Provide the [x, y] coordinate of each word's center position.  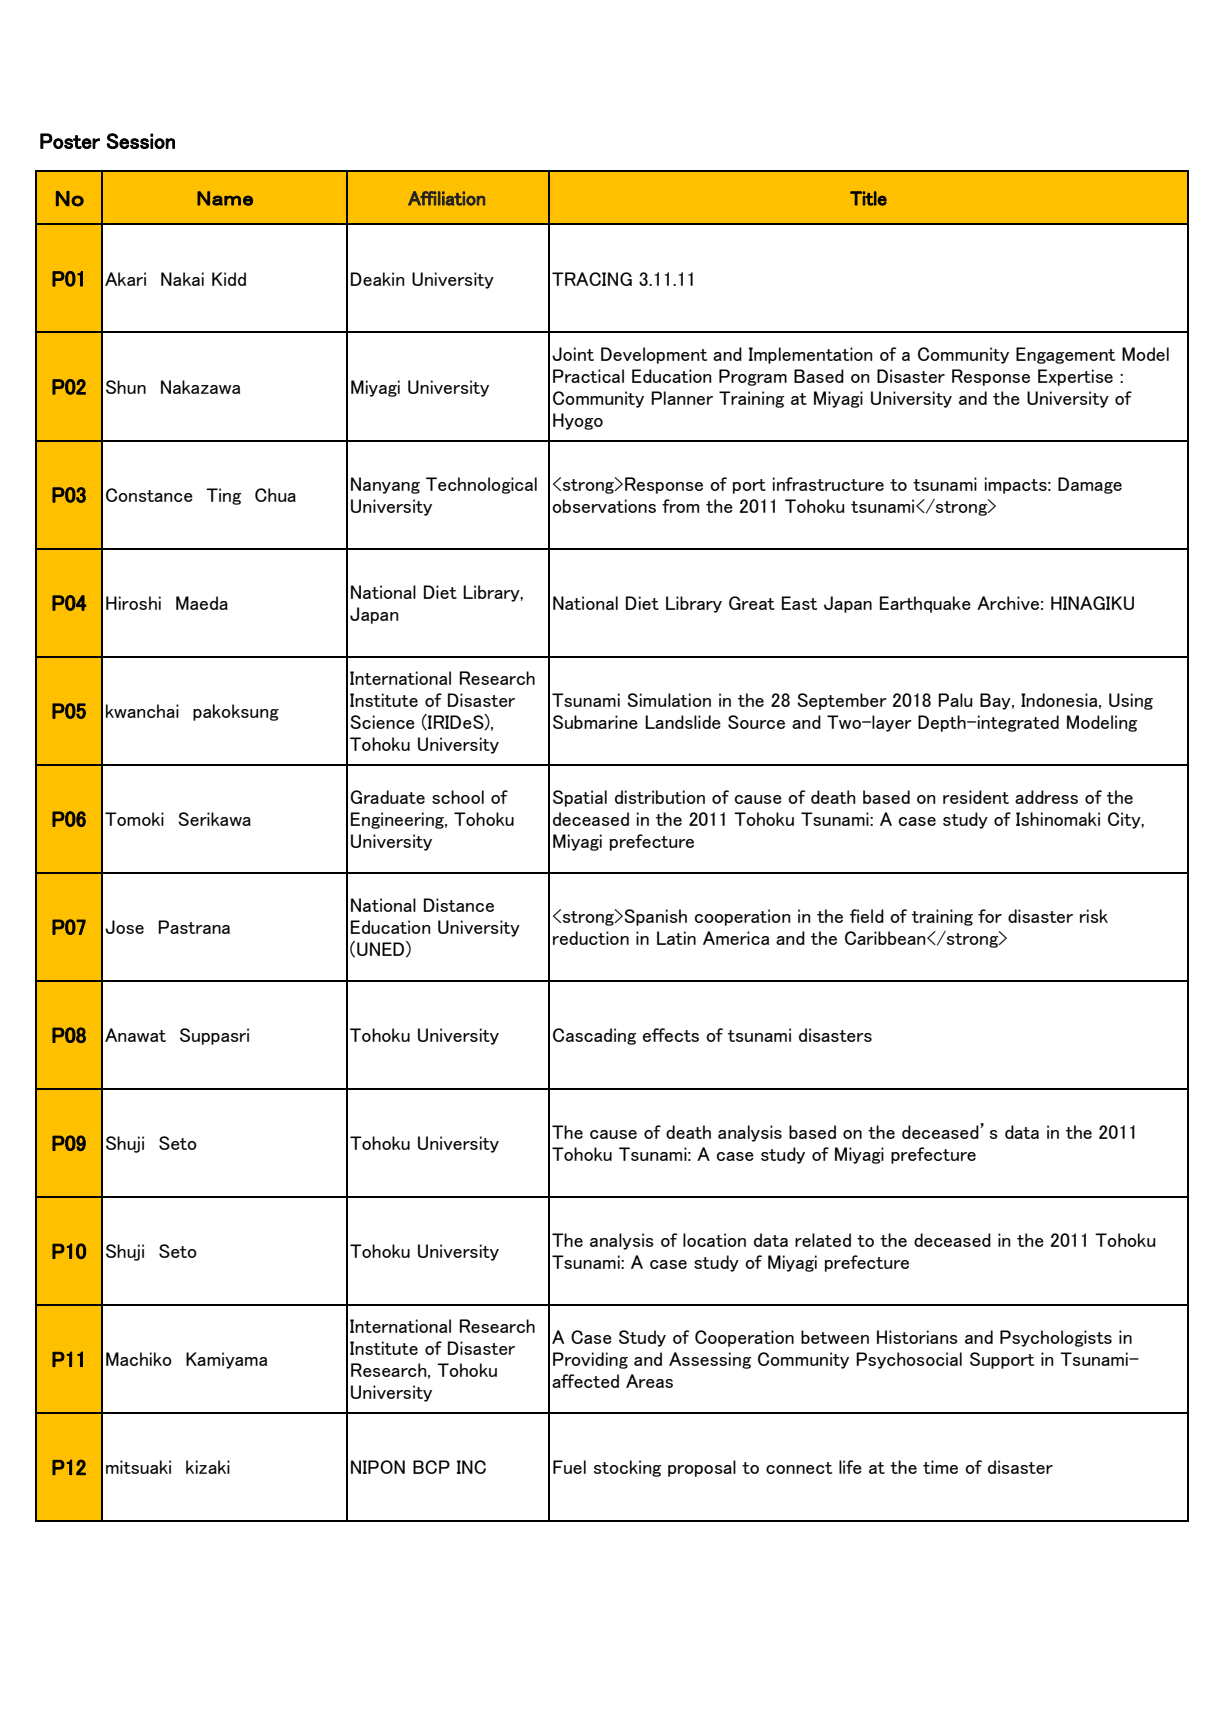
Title [868, 198]
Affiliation [446, 198]
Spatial [580, 798]
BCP [431, 1467]
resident [976, 797]
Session [140, 141]
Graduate [387, 797]
